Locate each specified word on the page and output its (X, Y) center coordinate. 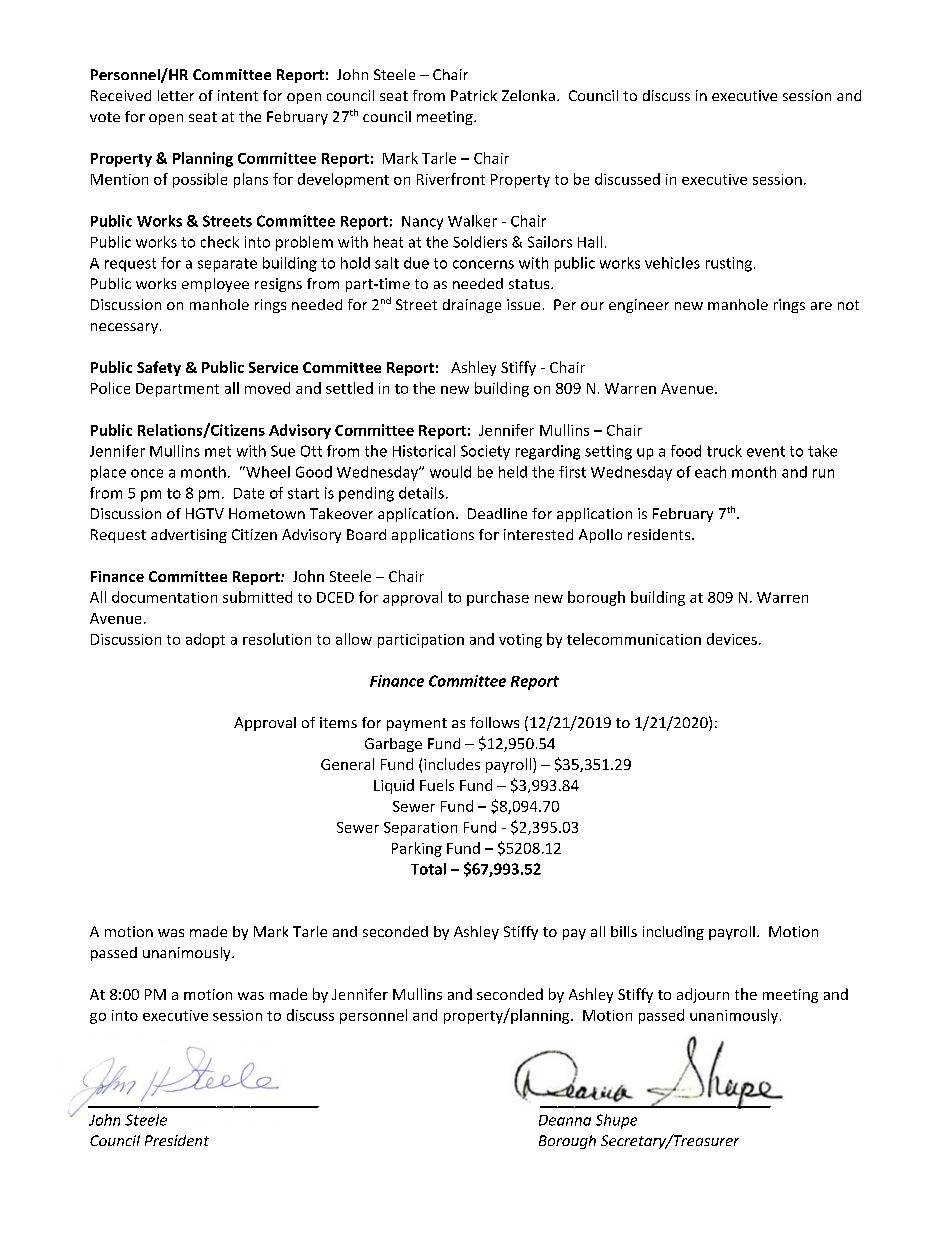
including (673, 933)
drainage (472, 306)
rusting (729, 264)
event (766, 451)
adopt (205, 640)
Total (428, 869)
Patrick (474, 95)
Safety (159, 368)
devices (732, 639)
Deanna (565, 1120)
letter (176, 95)
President (177, 1140)
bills (624, 931)
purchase (498, 598)
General (347, 764)
